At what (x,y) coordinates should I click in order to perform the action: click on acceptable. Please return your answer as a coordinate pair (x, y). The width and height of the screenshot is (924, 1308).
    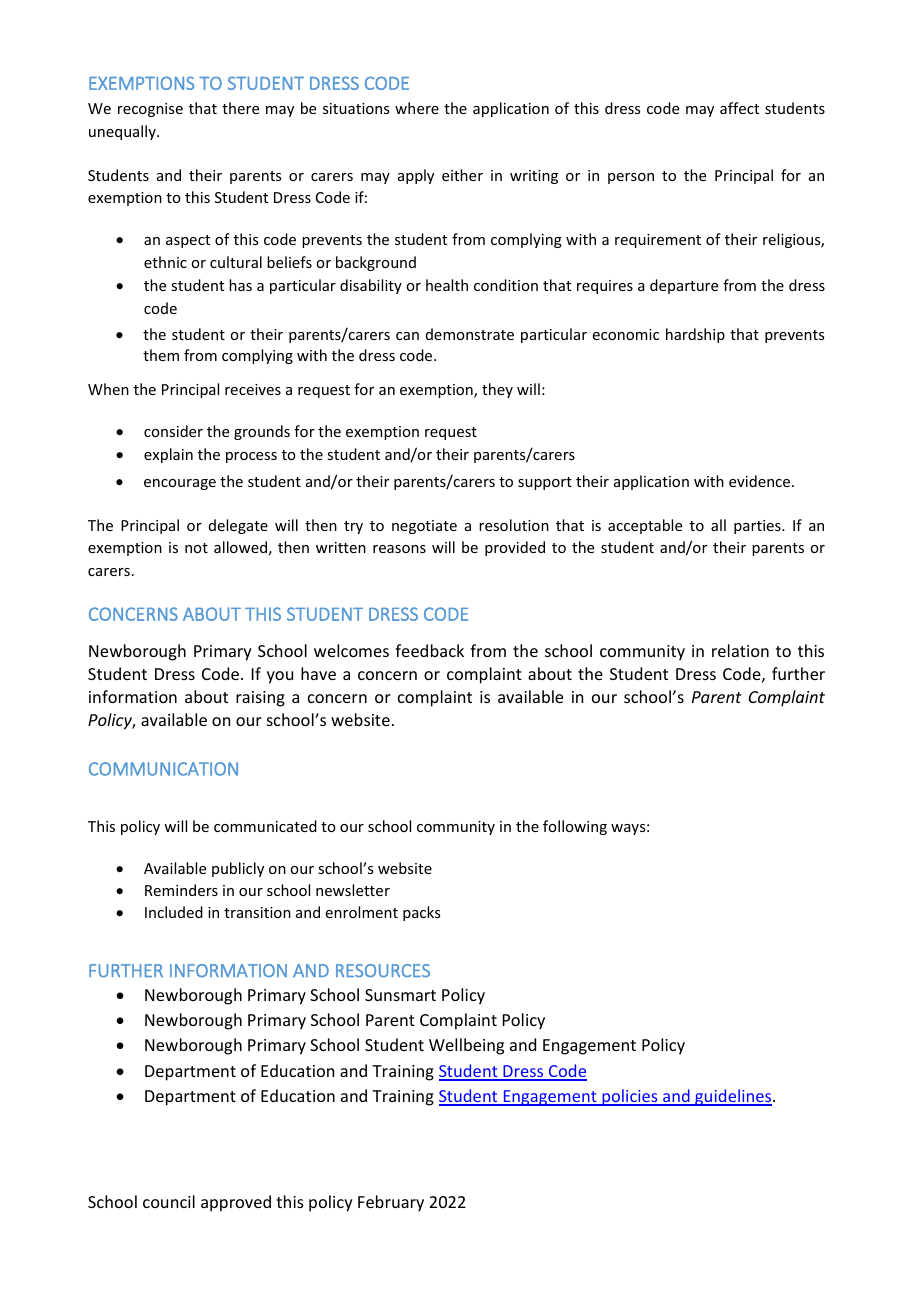
    Looking at the image, I should click on (645, 526).
